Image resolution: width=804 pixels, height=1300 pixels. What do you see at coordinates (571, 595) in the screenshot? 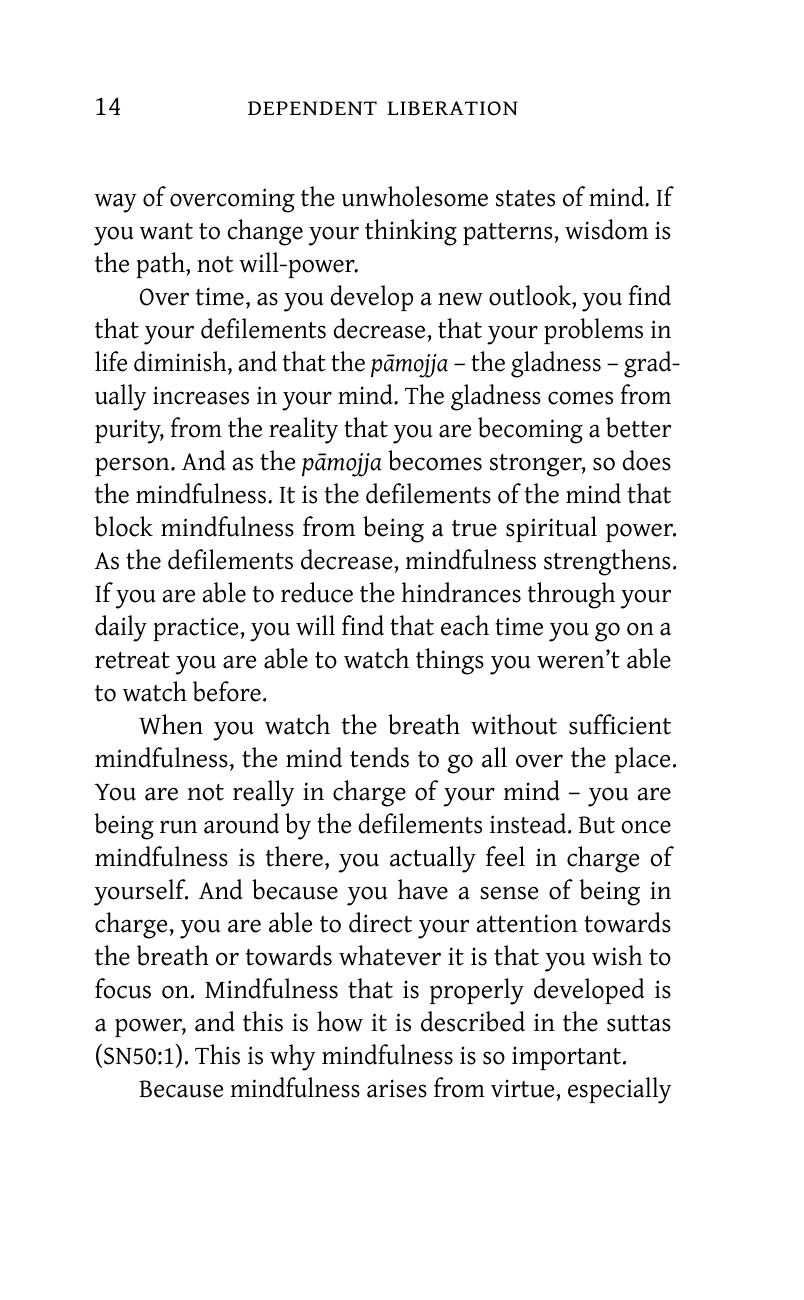
I see `through` at bounding box center [571, 595].
